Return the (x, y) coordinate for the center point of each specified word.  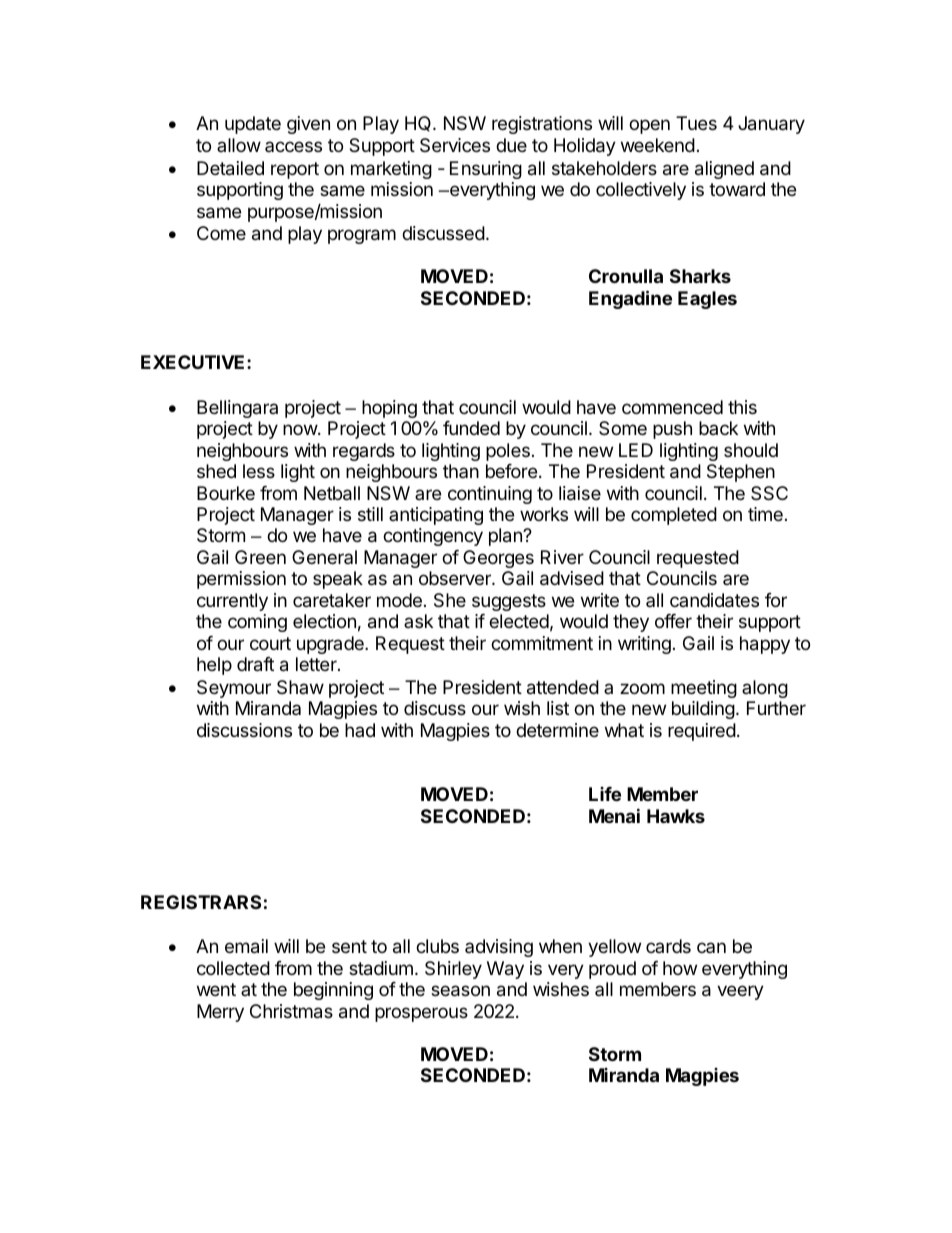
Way (505, 970)
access (293, 146)
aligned (724, 170)
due (511, 145)
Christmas (291, 1011)
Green (260, 557)
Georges (498, 559)
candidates (714, 600)
